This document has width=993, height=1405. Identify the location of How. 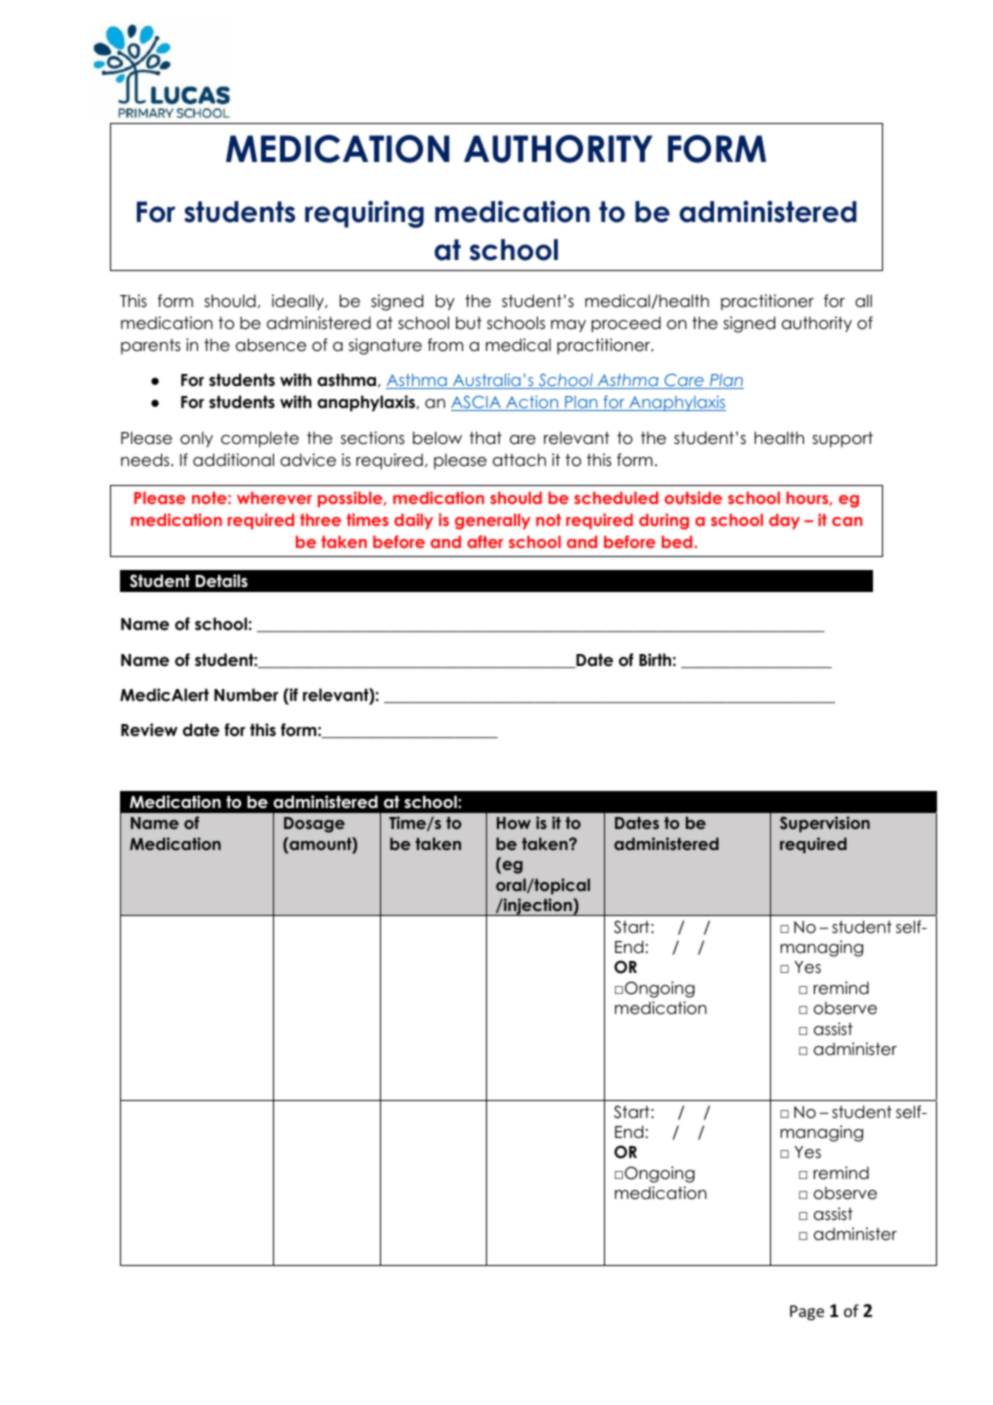
(514, 823).
